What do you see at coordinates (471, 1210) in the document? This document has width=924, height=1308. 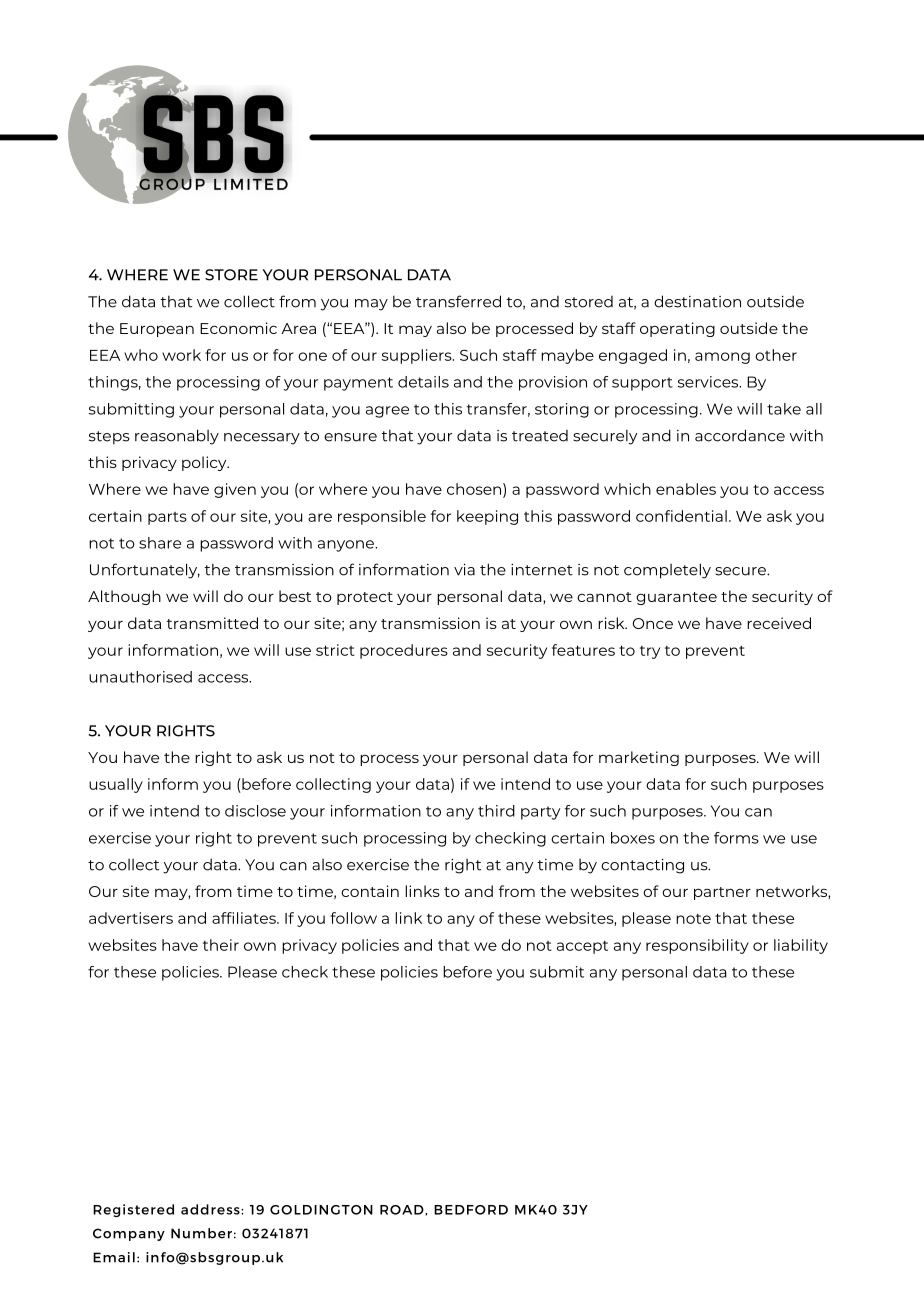 I see `BEDFORD` at bounding box center [471, 1210].
